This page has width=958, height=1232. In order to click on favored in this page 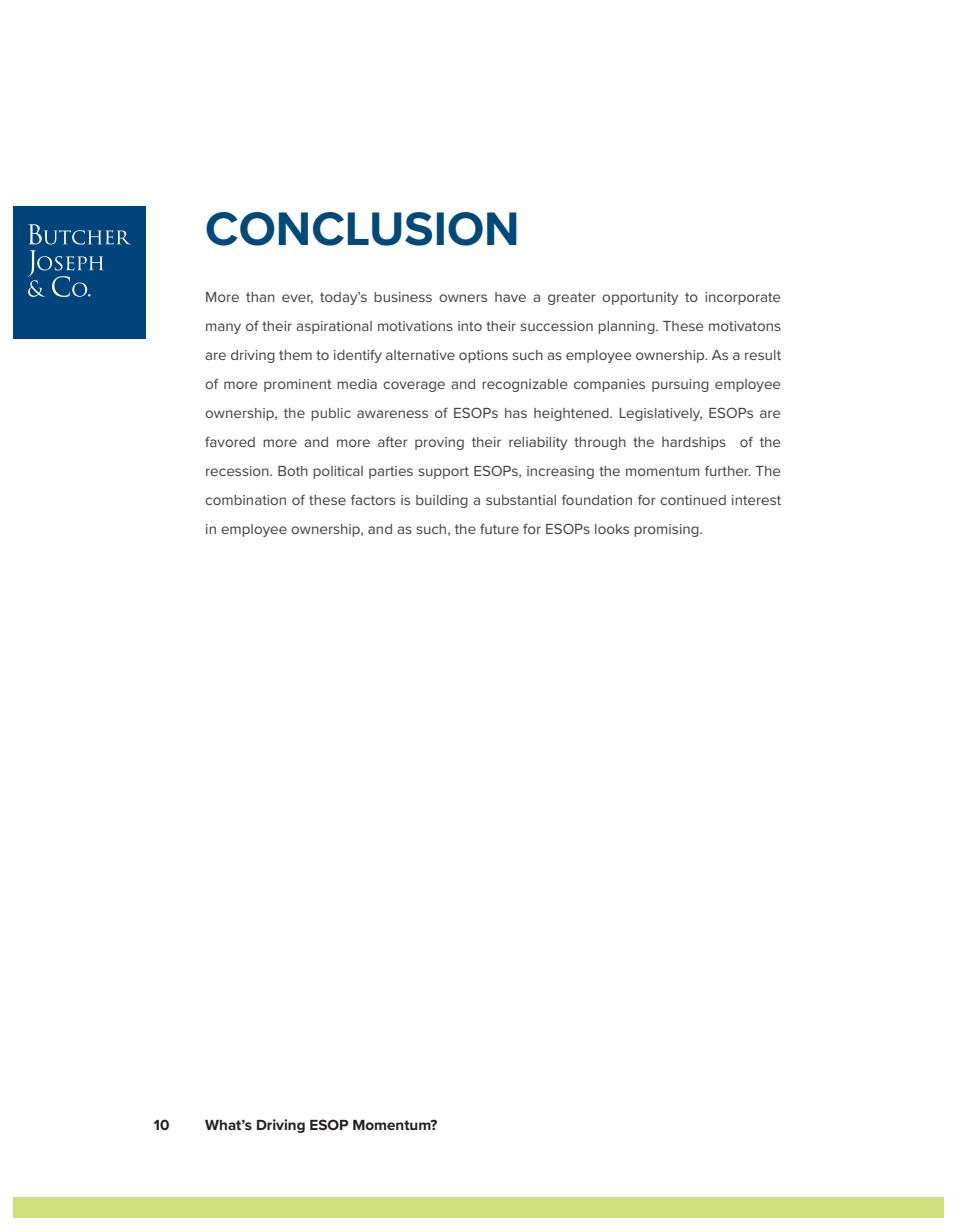, I will do `click(230, 441)`.
